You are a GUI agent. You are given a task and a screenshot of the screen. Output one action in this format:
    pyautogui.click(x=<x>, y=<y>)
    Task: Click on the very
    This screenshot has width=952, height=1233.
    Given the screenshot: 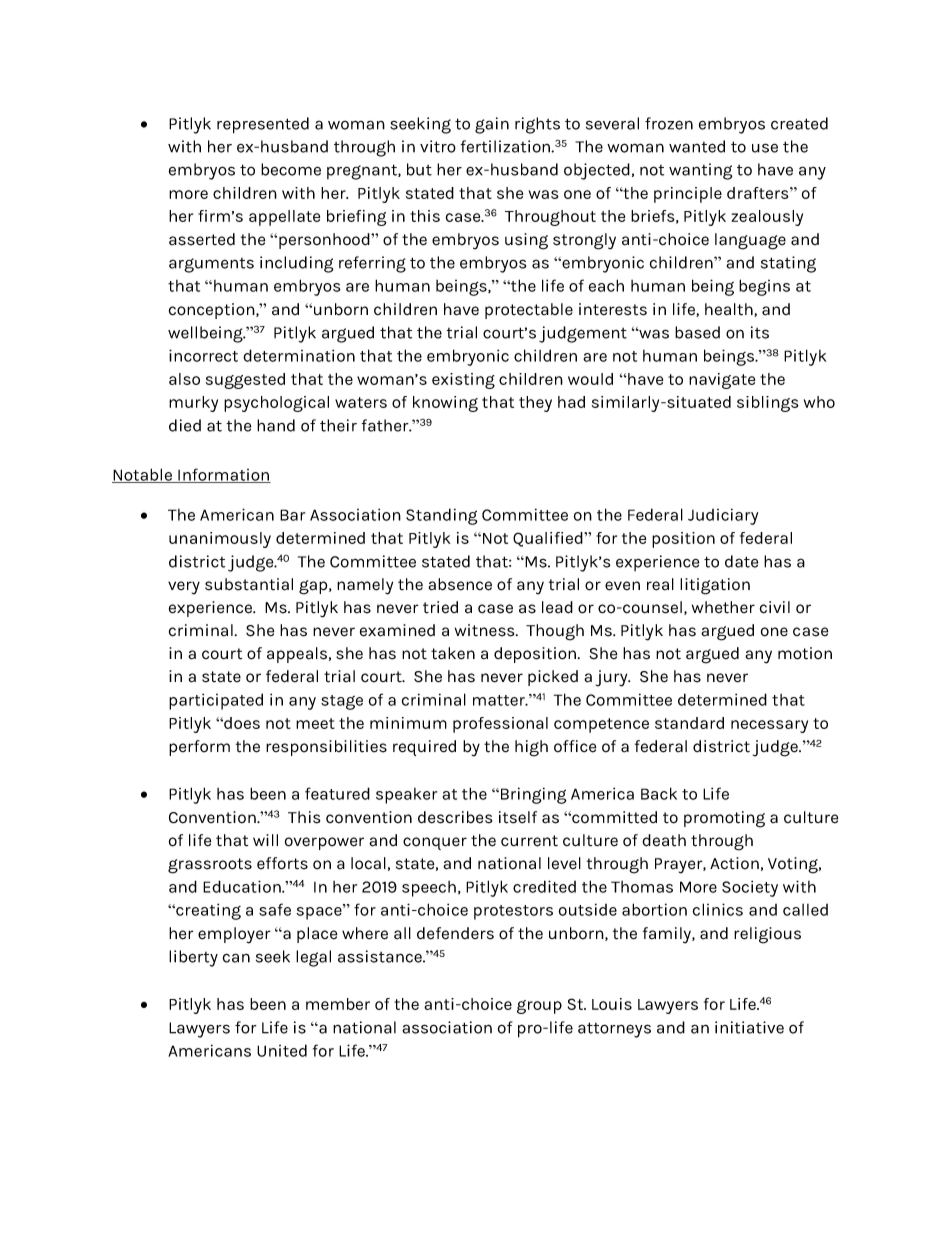 What is the action you would take?
    pyautogui.click(x=184, y=588)
